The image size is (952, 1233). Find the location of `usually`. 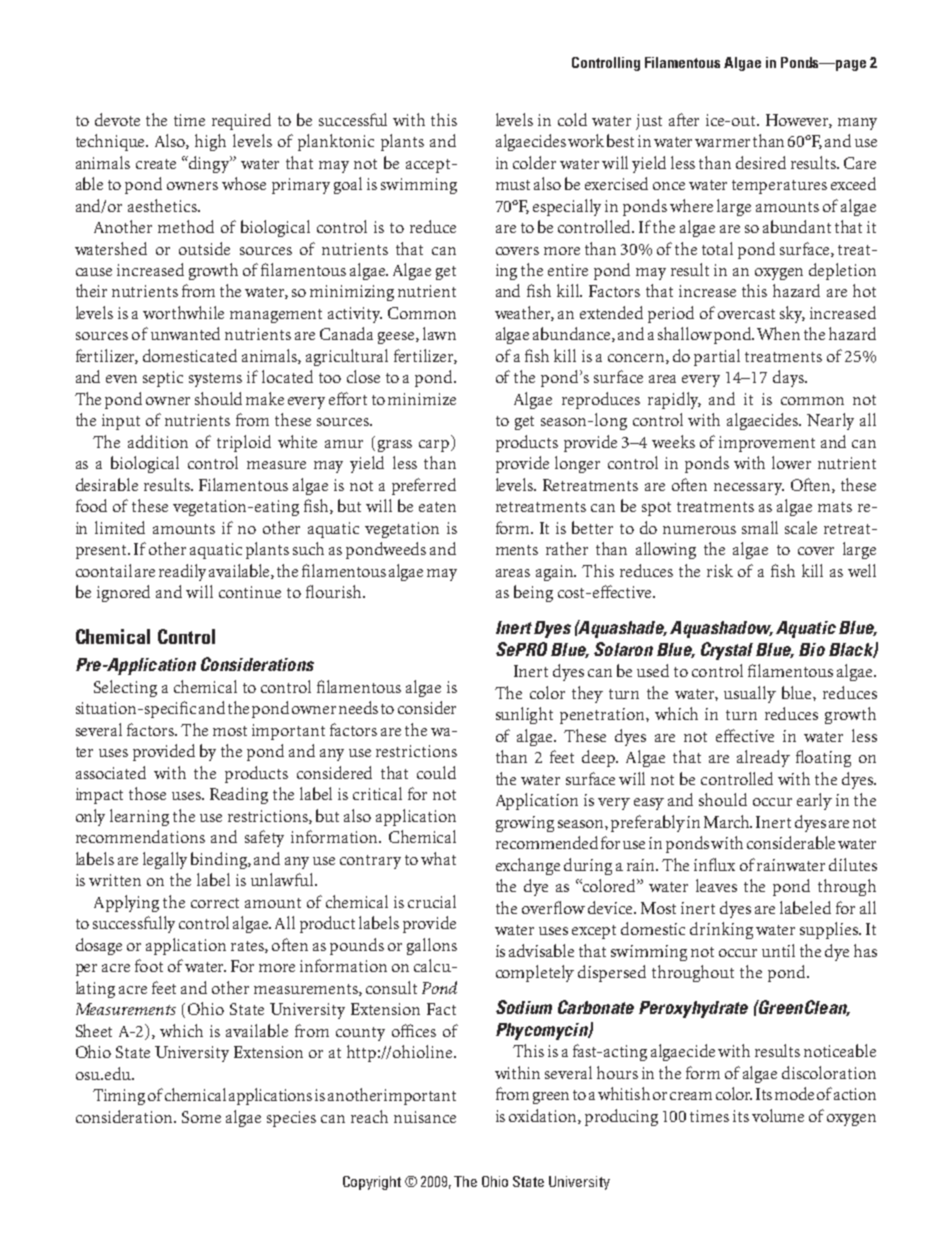

usually is located at coordinates (750, 694).
